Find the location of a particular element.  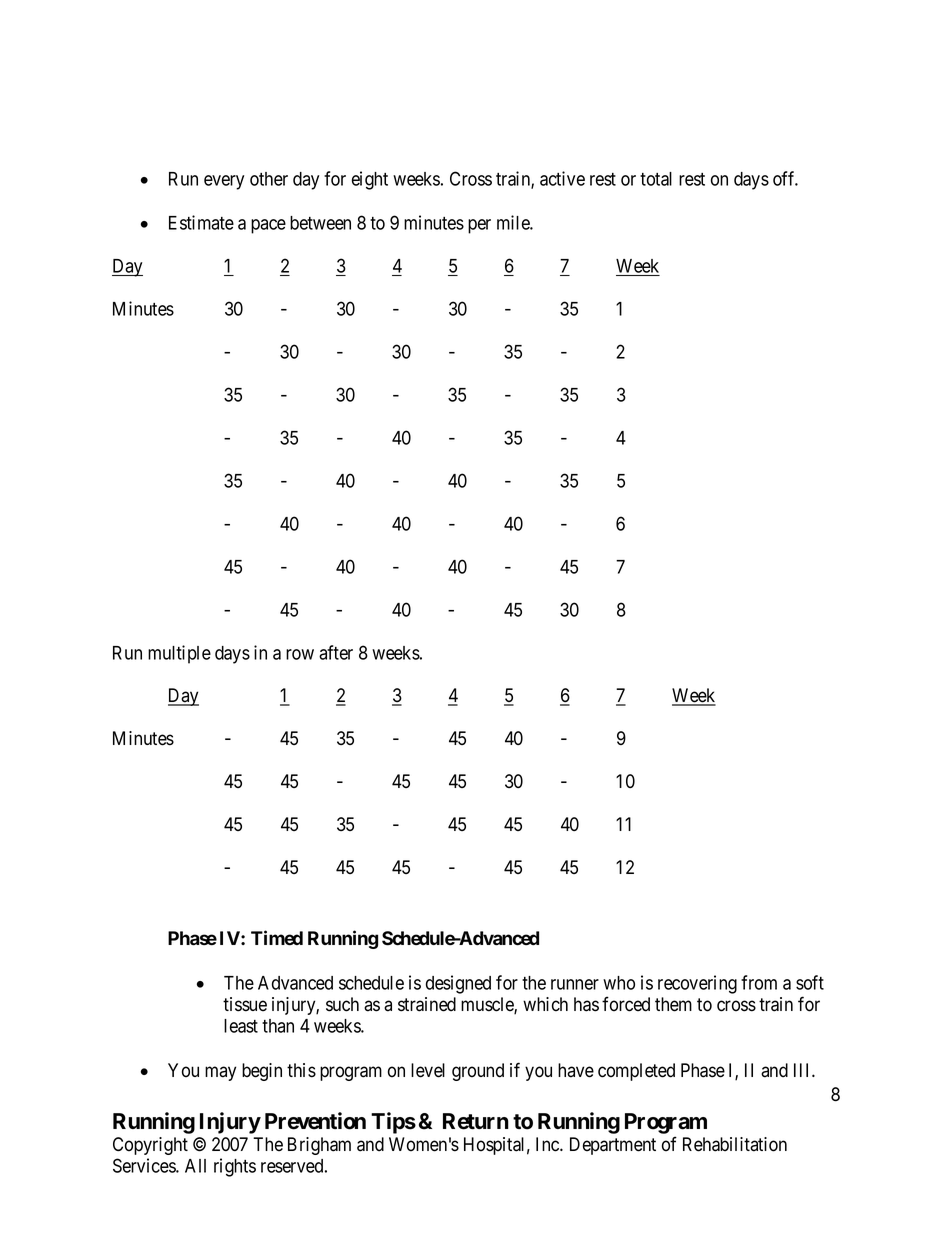

recovering is located at coordinates (697, 984).
